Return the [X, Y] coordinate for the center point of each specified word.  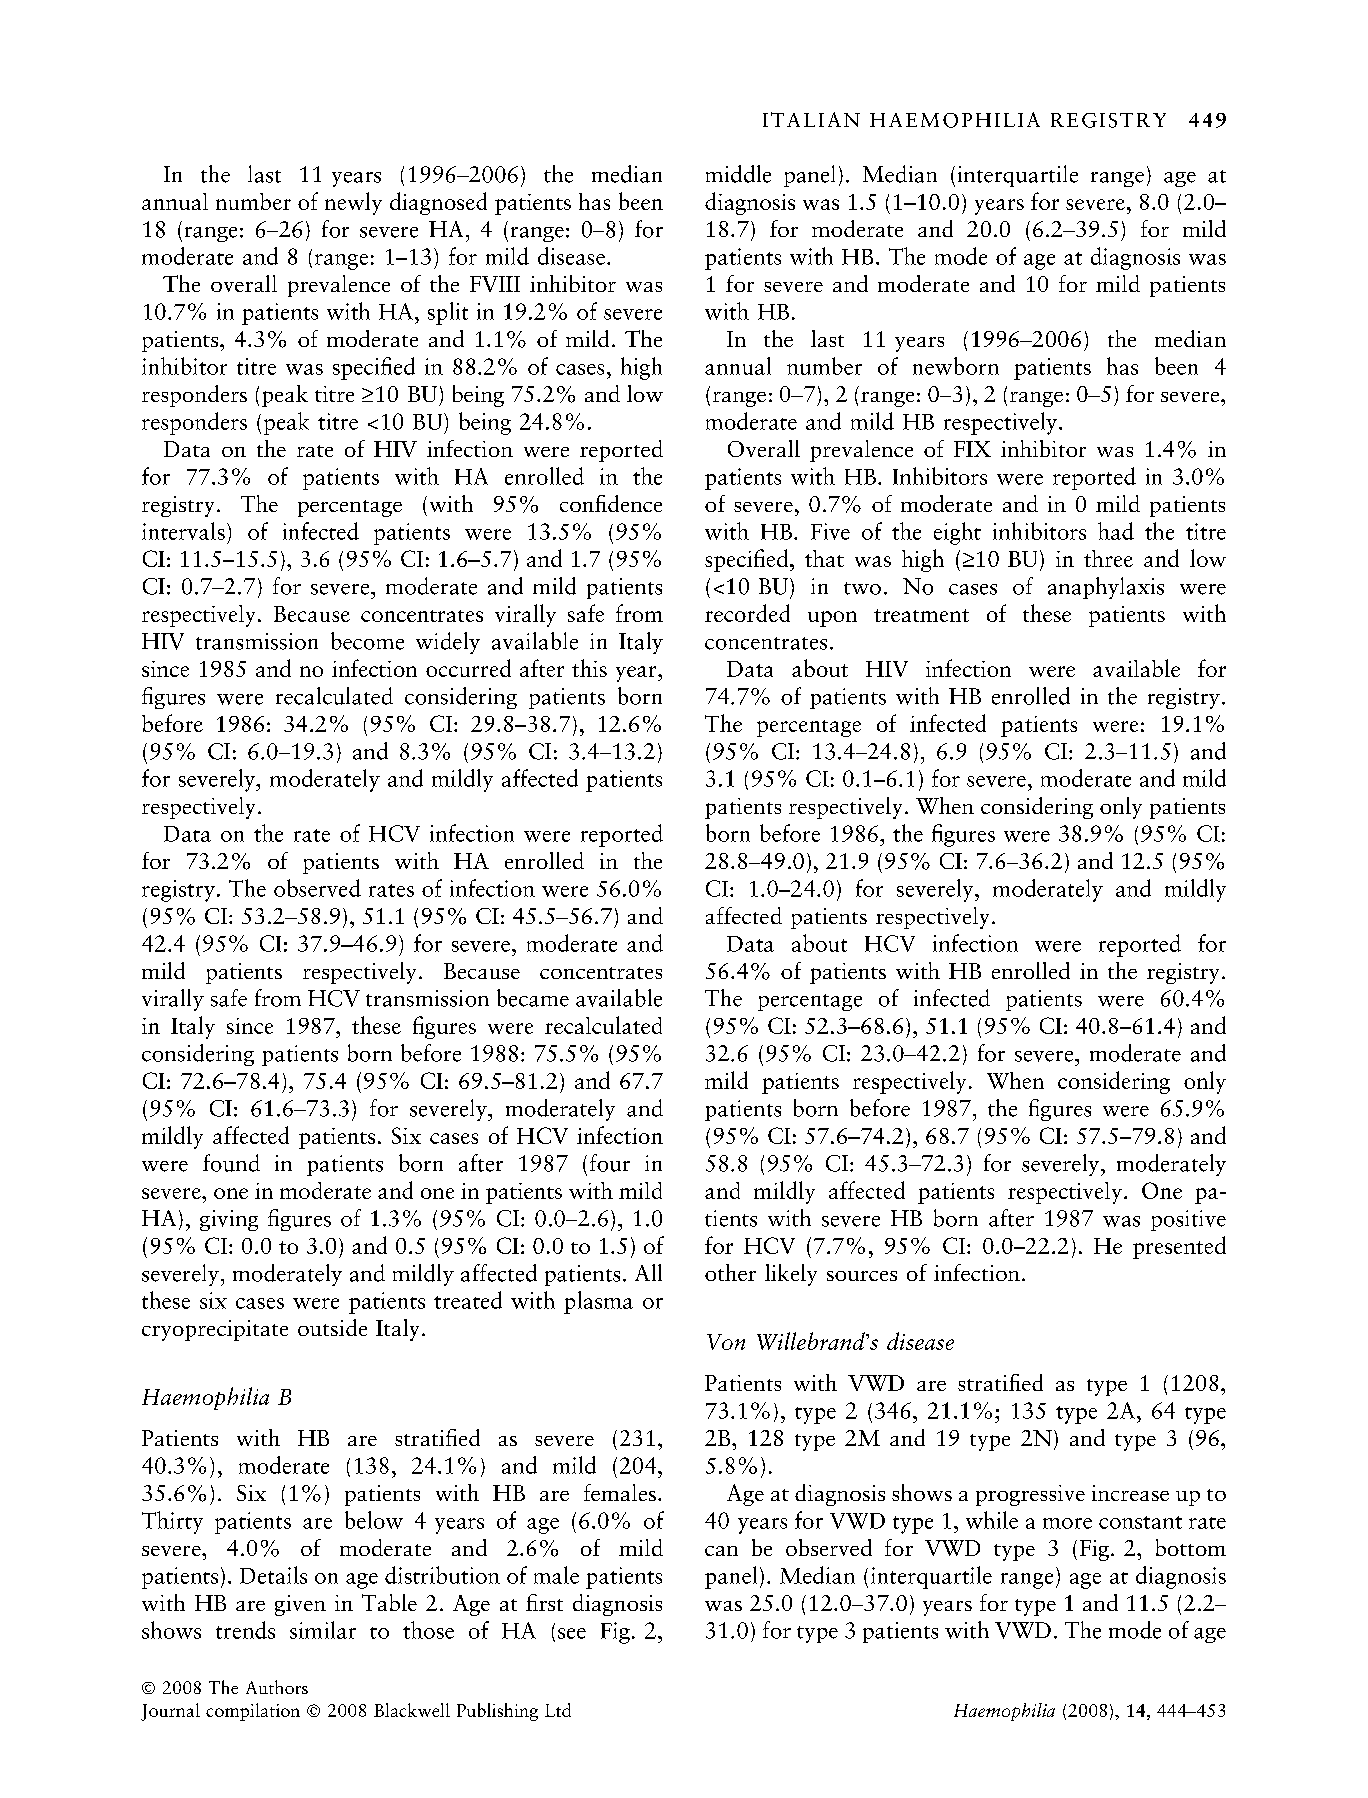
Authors [277, 1687]
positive [1188, 1220]
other [730, 1272]
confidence [611, 503]
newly [353, 203]
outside [332, 1327]
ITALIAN [811, 119]
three [1108, 558]
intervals [183, 531]
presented [1179, 1247]
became [533, 998]
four [610, 1163]
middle [738, 174]
